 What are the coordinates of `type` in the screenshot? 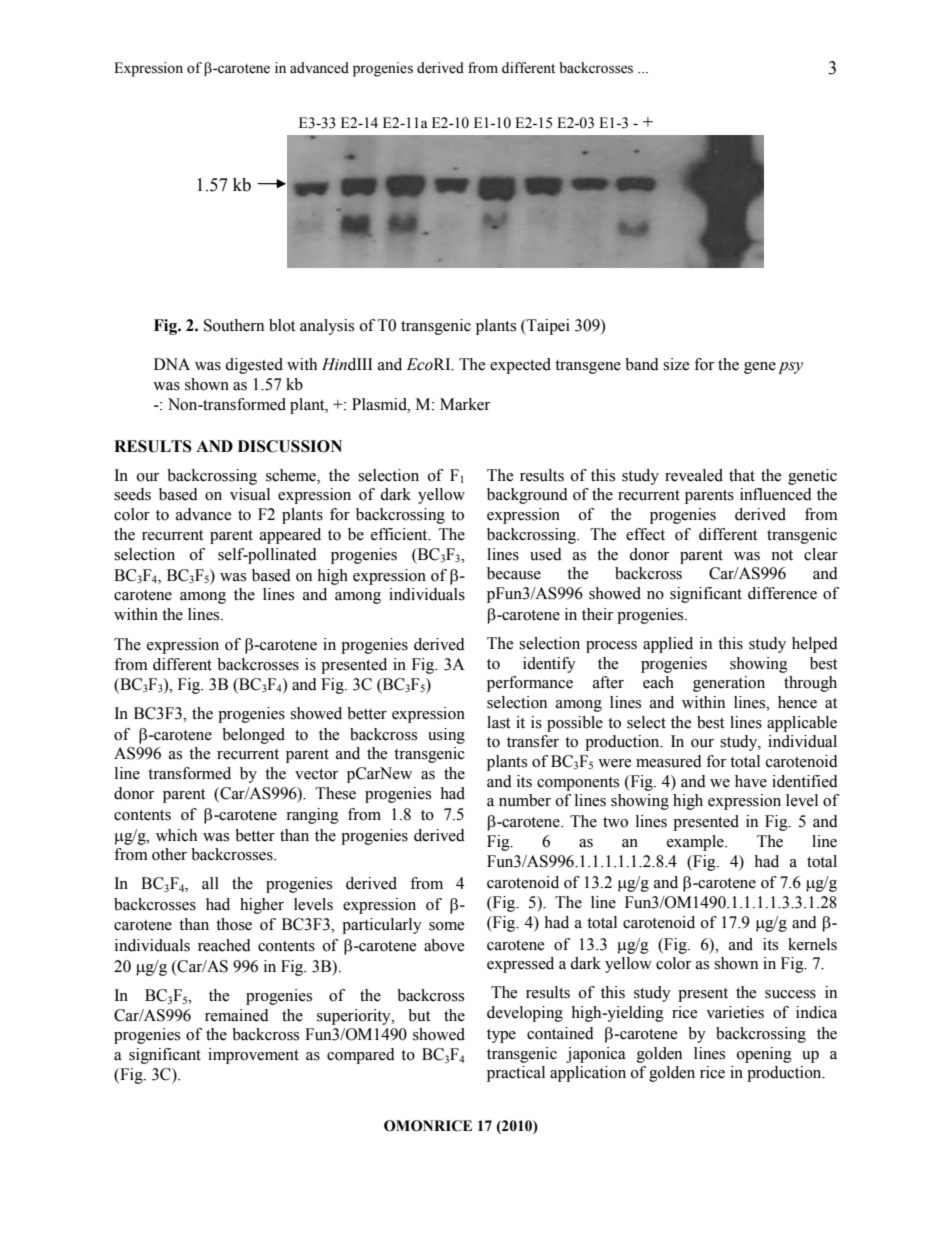 It's located at (501, 1036).
